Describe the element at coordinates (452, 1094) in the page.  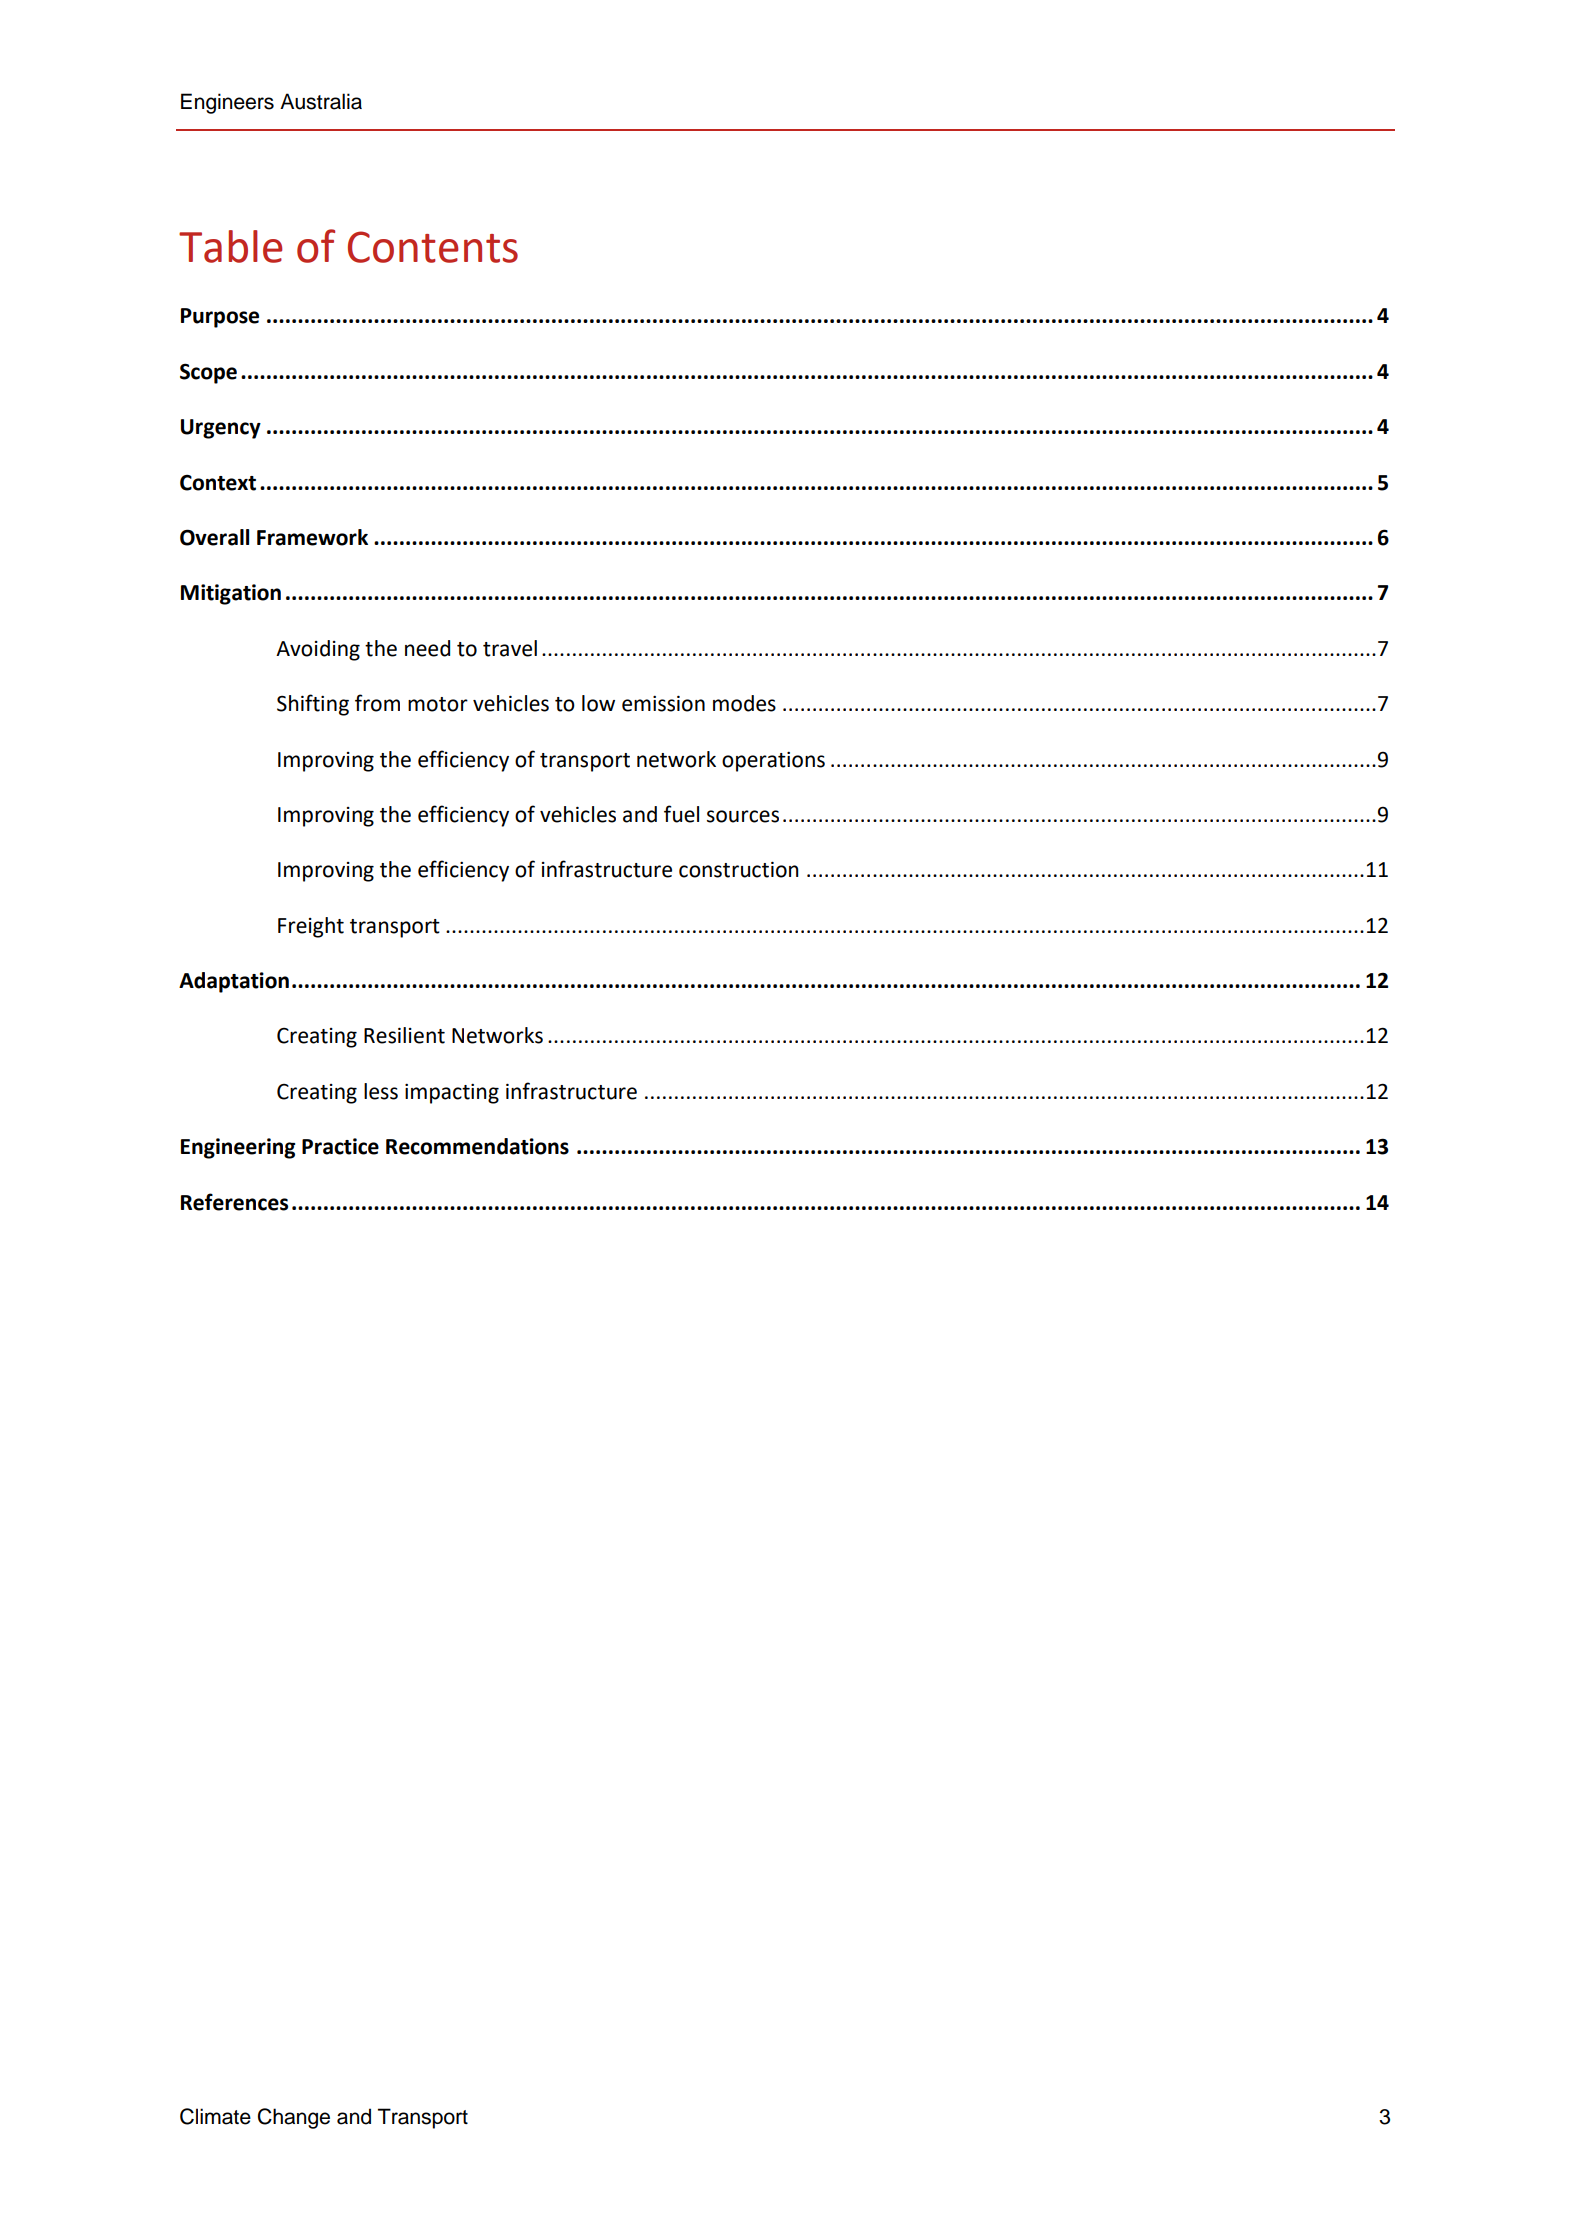
I see `impacting` at that location.
